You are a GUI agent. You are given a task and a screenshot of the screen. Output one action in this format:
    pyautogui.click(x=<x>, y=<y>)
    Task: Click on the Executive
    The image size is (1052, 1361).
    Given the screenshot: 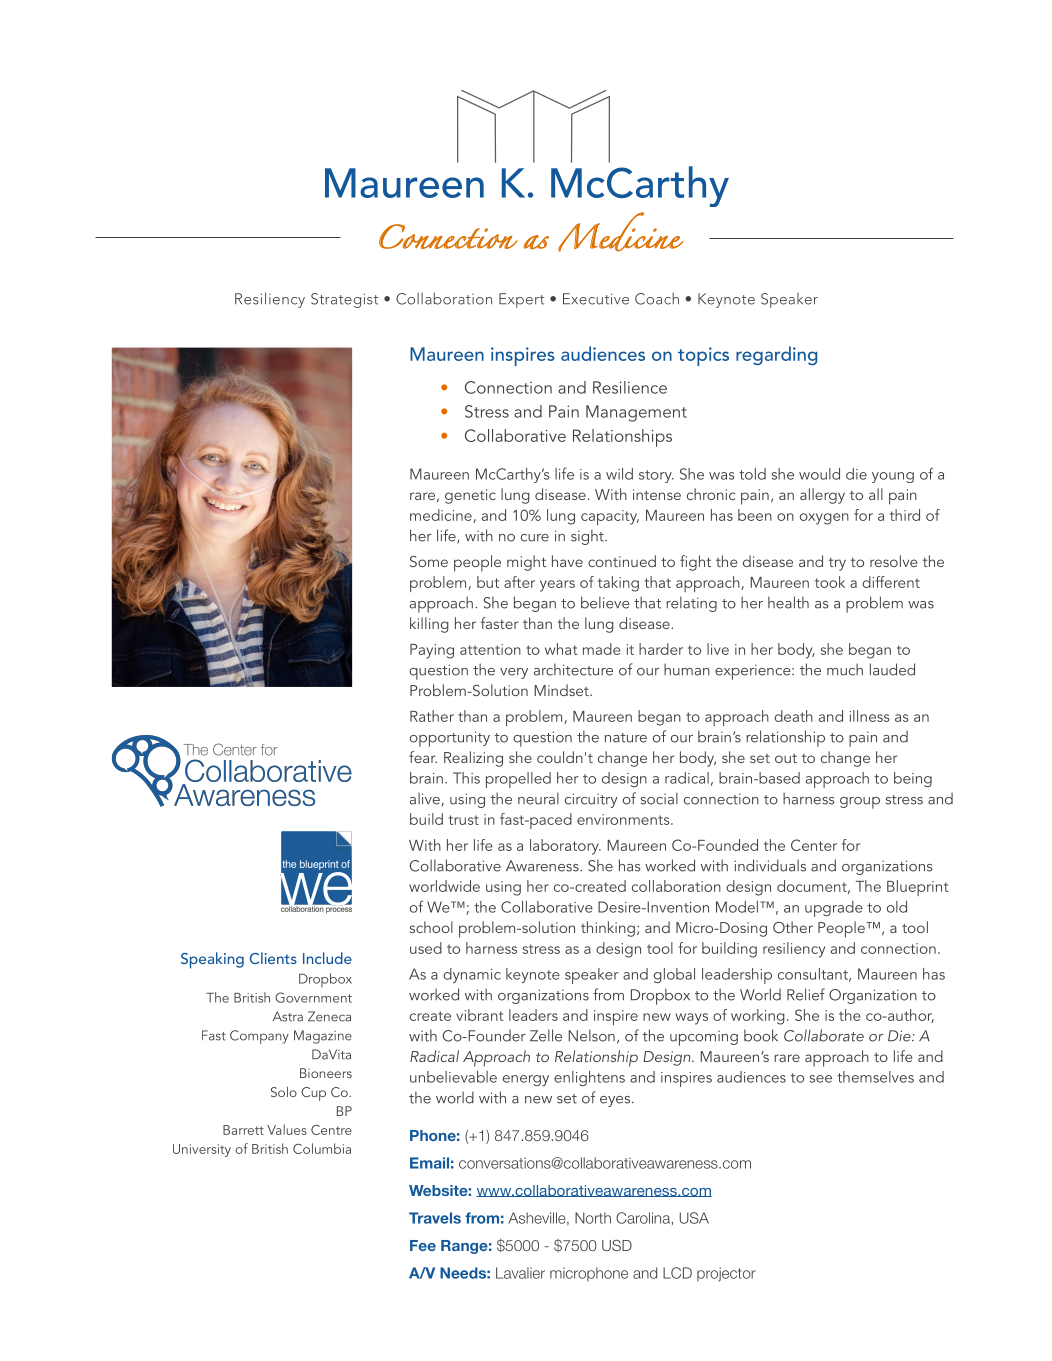 What is the action you would take?
    pyautogui.click(x=596, y=299)
